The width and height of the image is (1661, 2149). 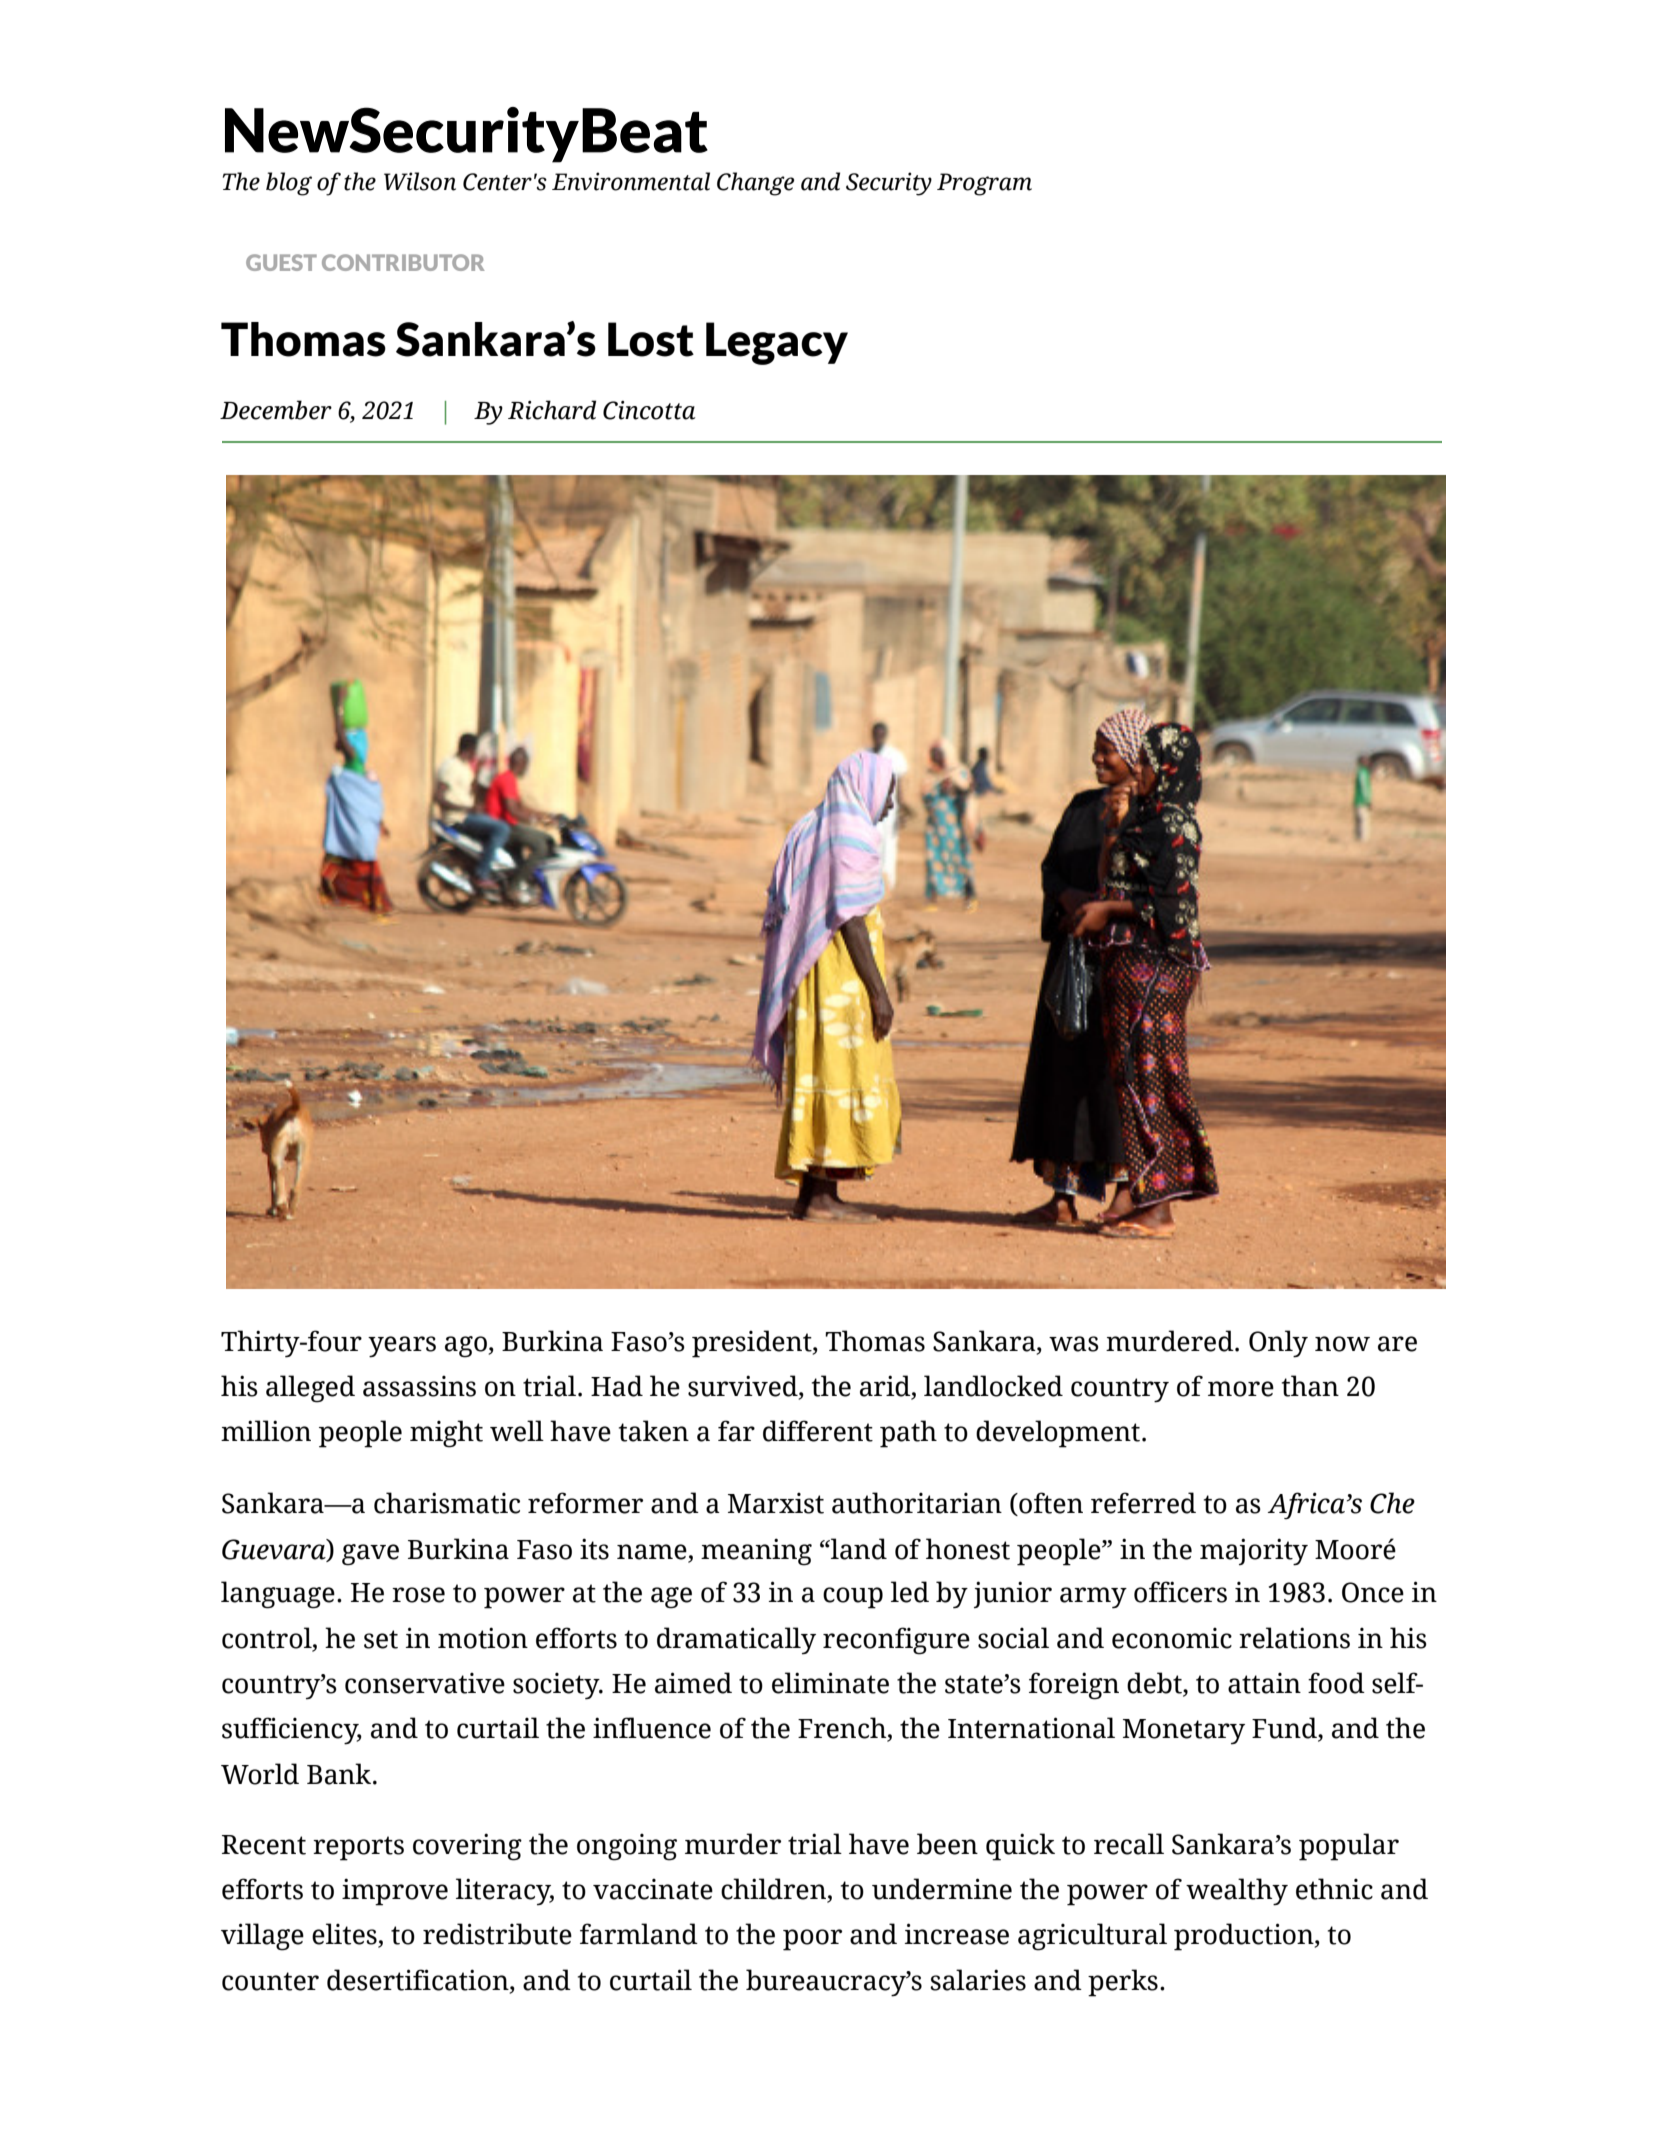 I want to click on CONTRIBUTOR, so click(x=403, y=262).
